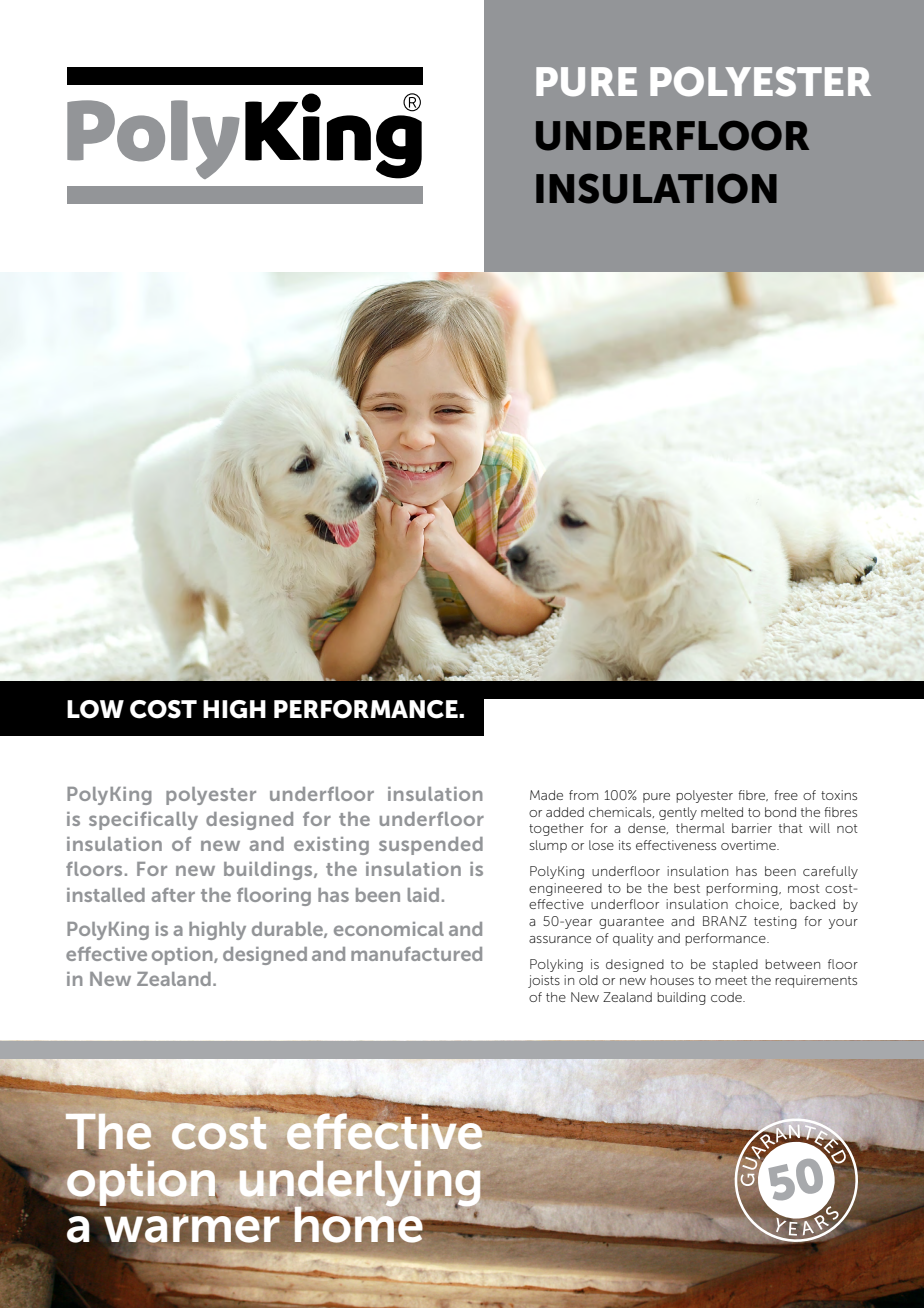 Image resolution: width=924 pixels, height=1308 pixels. Describe the element at coordinates (95, 709) in the screenshot. I see `LOW` at that location.
